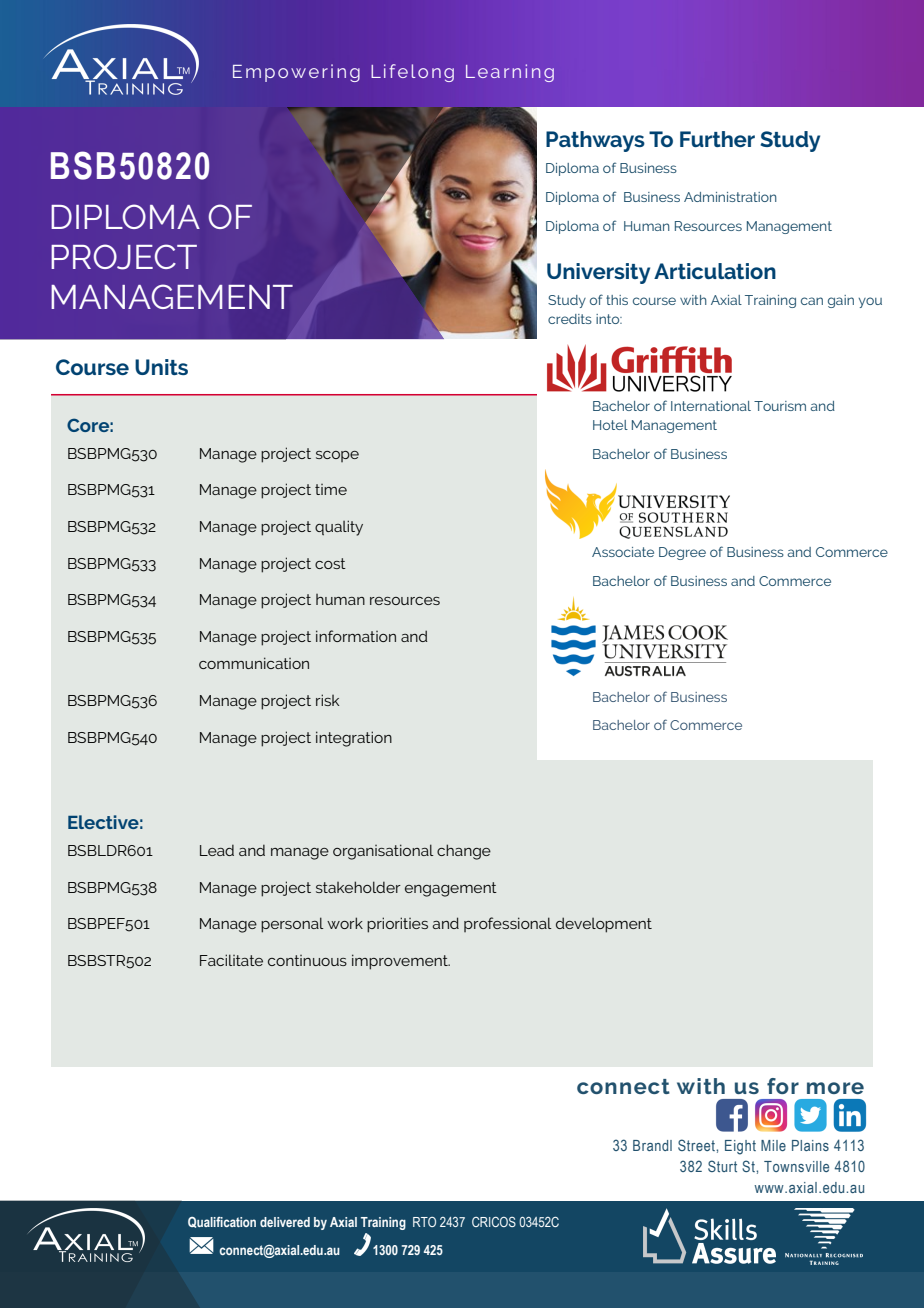 This screenshot has width=924, height=1308. What do you see at coordinates (604, 925) in the screenshot?
I see `development` at bounding box center [604, 925].
